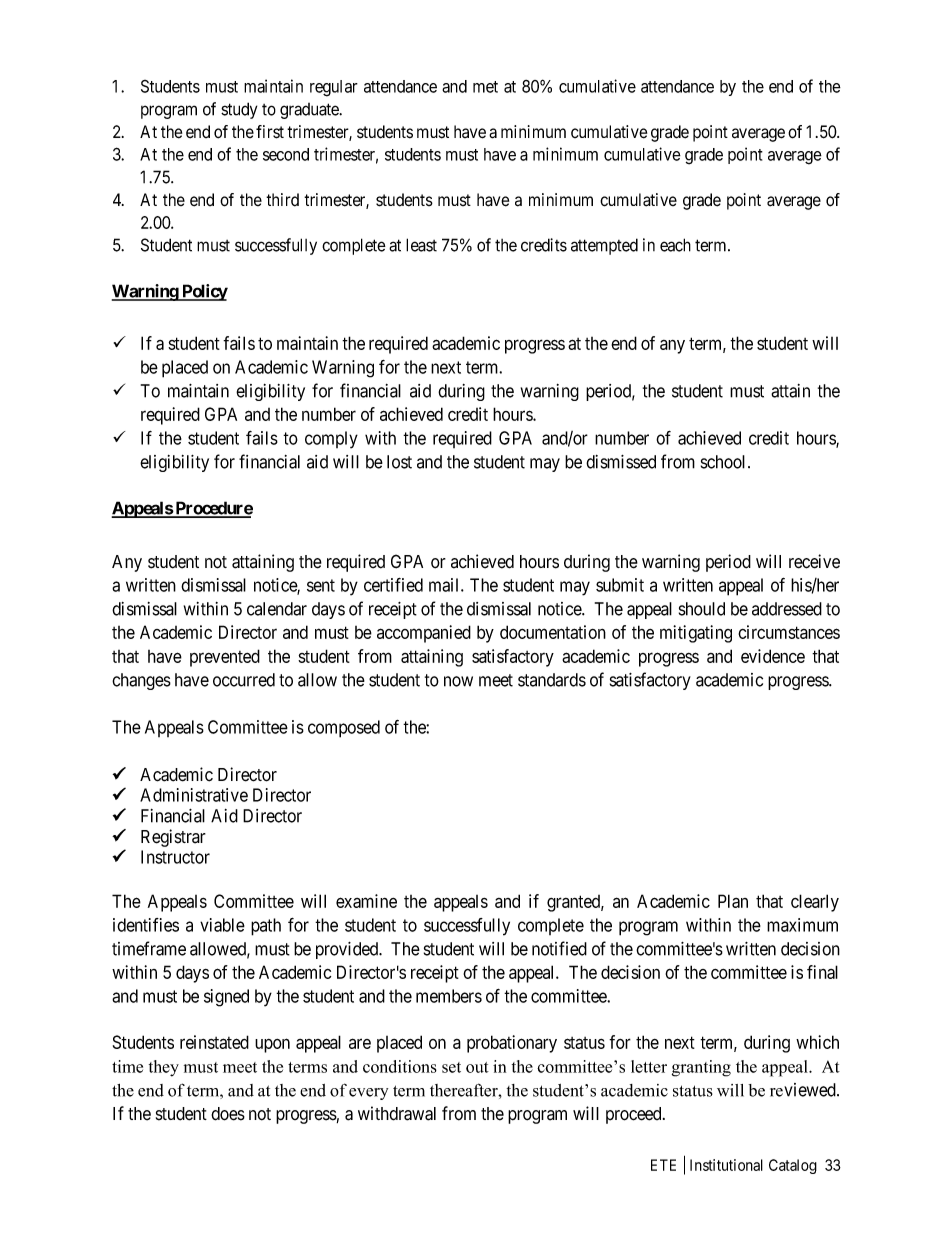 This image has width=952, height=1233. Describe the element at coordinates (228, 1114) in the image. I see `does` at that location.
